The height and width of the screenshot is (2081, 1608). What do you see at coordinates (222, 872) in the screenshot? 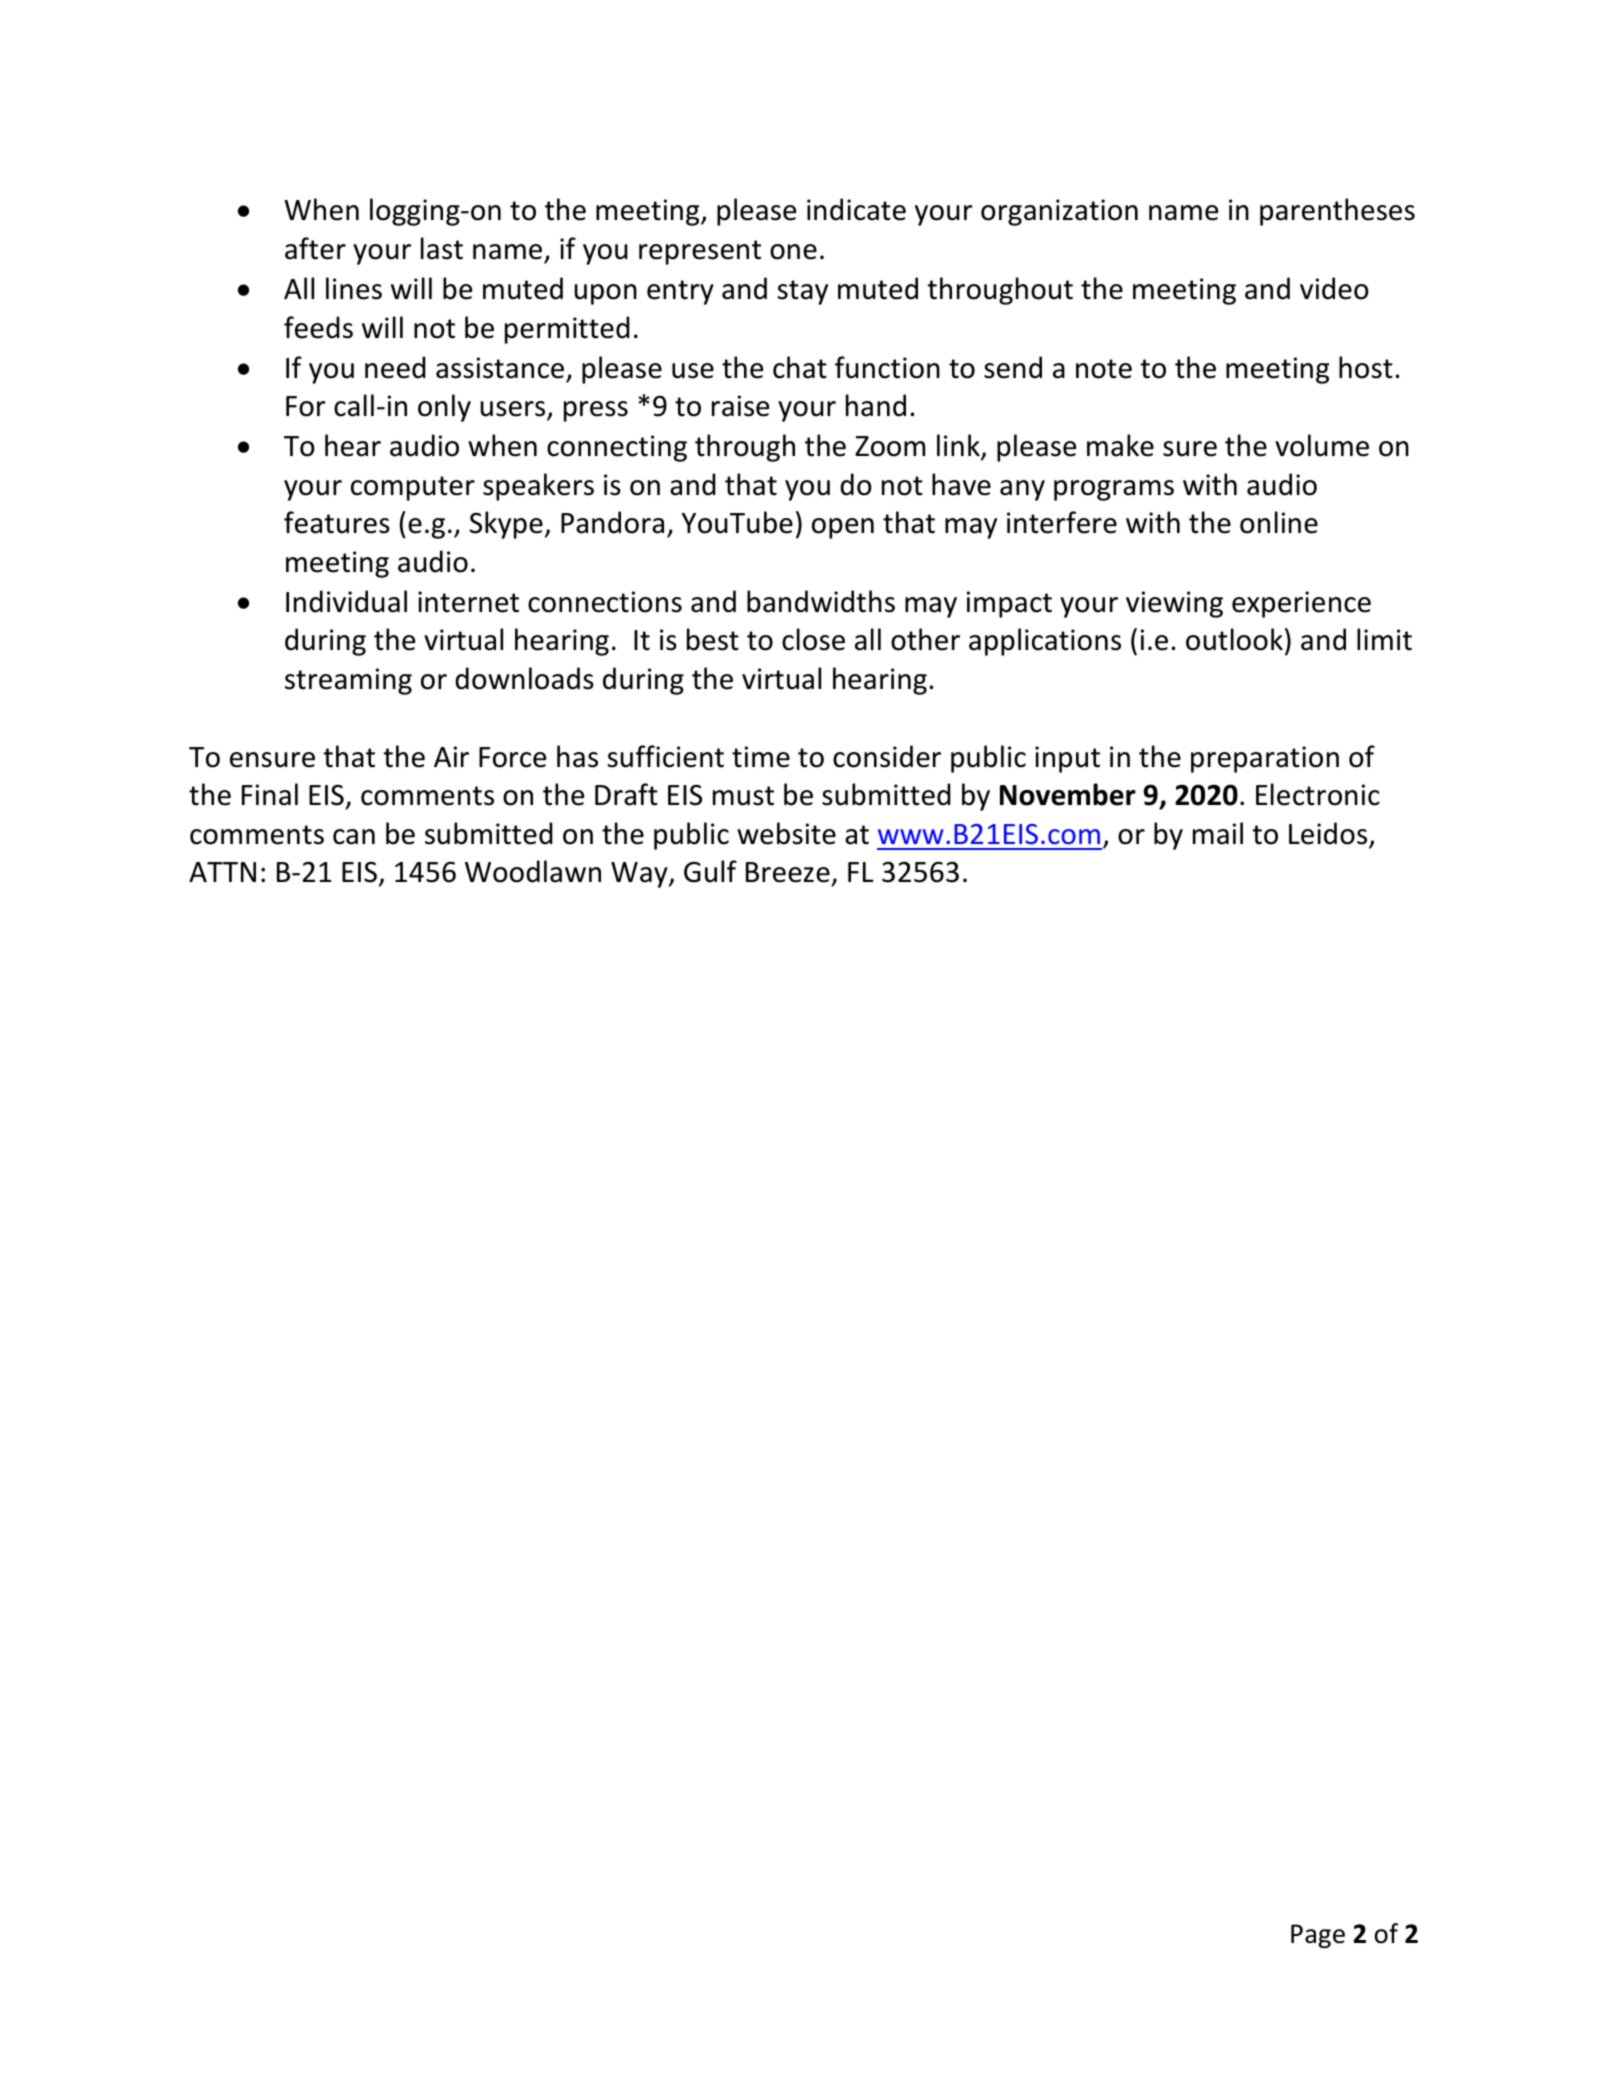
I see `ATTN` at bounding box center [222, 872].
